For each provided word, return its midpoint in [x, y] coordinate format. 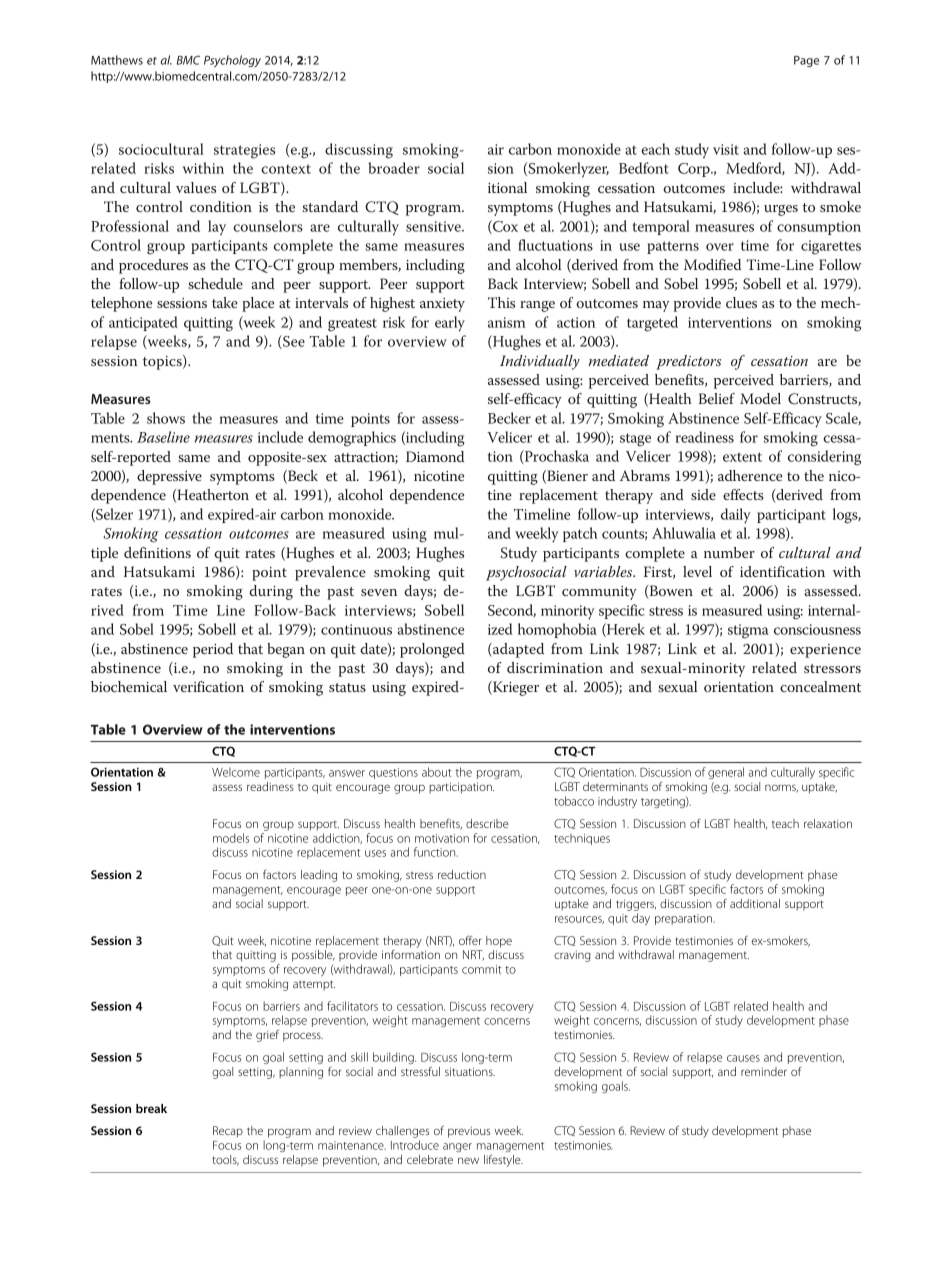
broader [394, 168]
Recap [228, 1132]
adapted [517, 650]
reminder [764, 1071]
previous [469, 1132]
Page [806, 61]
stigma [748, 631]
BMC [188, 60]
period [213, 650]
